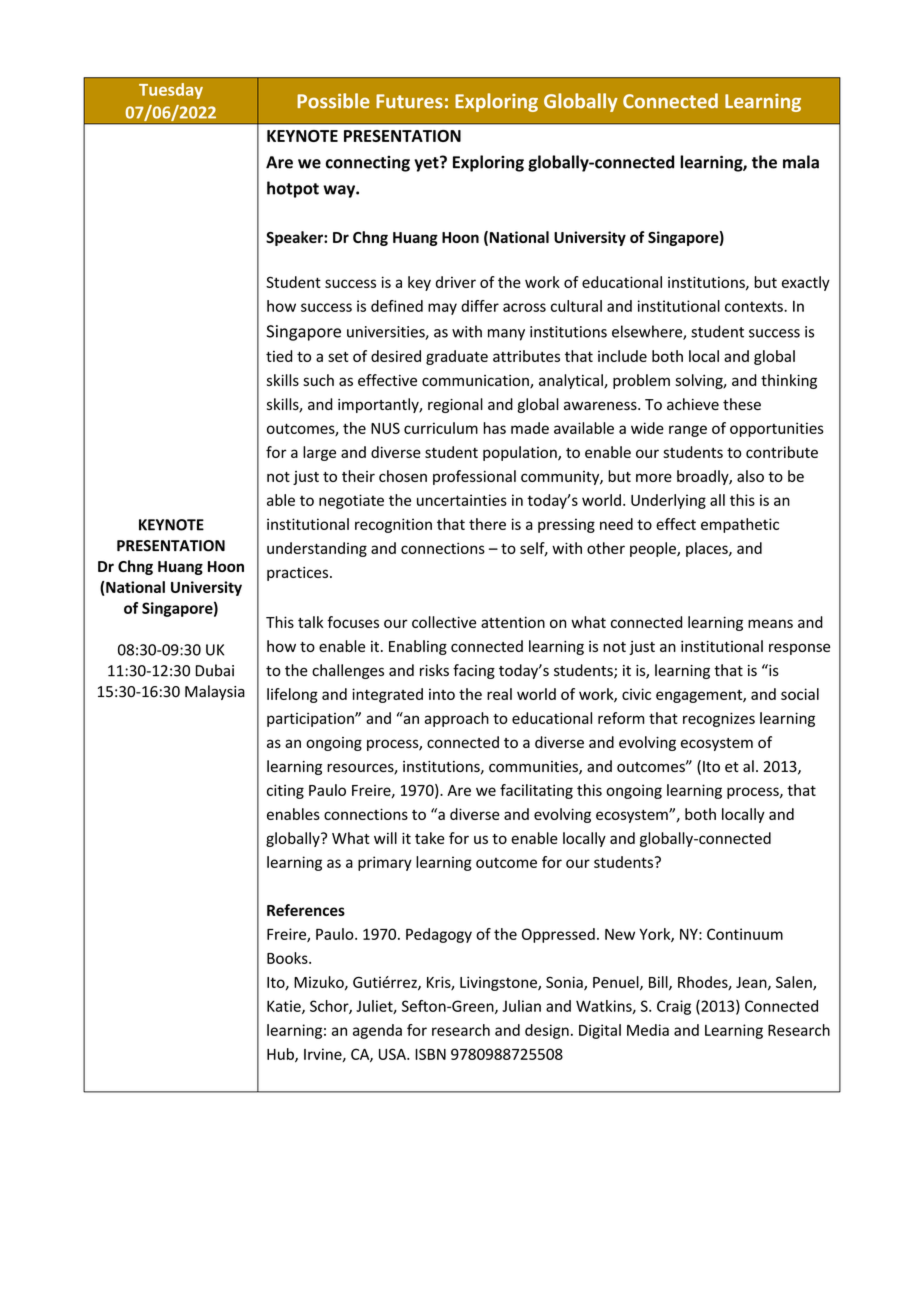 The width and height of the screenshot is (924, 1308). Describe the element at coordinates (299, 574) in the screenshot. I see `practices` at that location.
